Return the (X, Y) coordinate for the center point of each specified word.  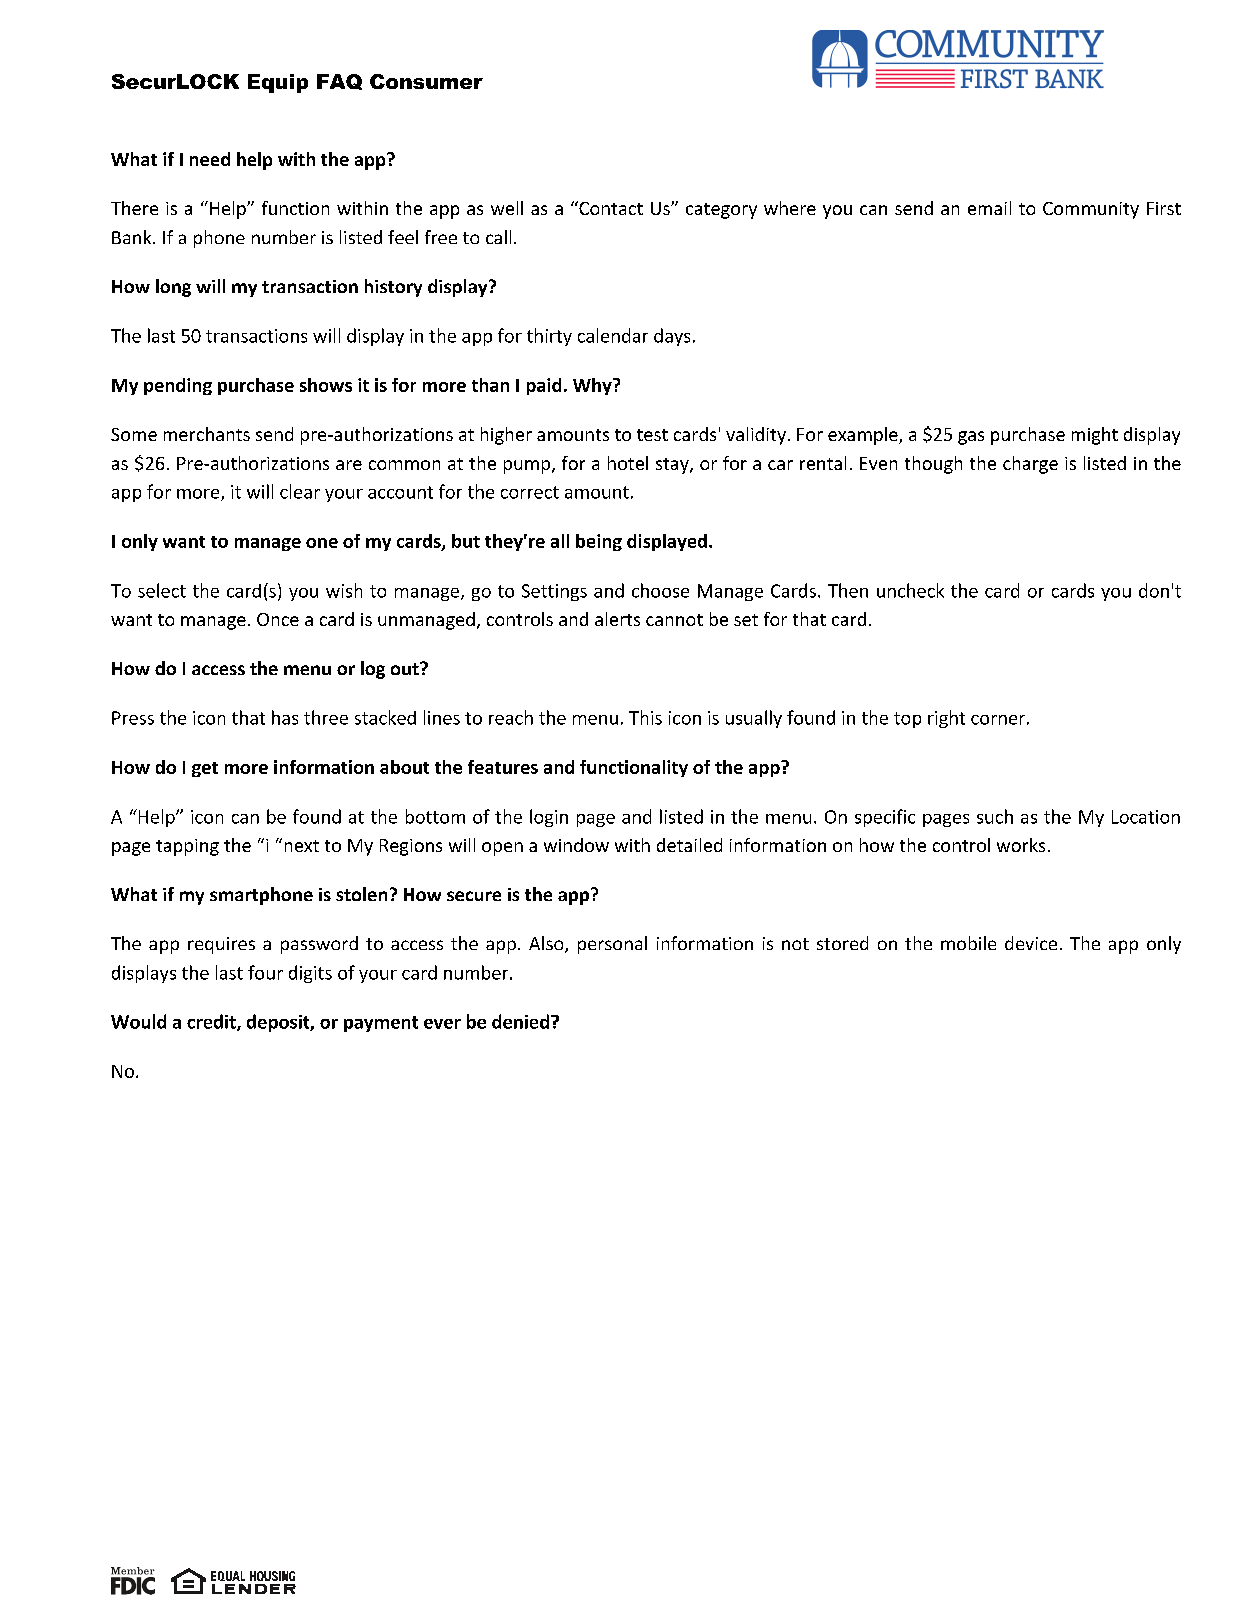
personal (612, 945)
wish (344, 590)
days (672, 337)
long (173, 288)
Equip (278, 83)
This (645, 717)
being (599, 542)
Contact (610, 208)
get (205, 769)
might (1095, 436)
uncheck (910, 590)
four (265, 972)
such (995, 816)
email (989, 208)
